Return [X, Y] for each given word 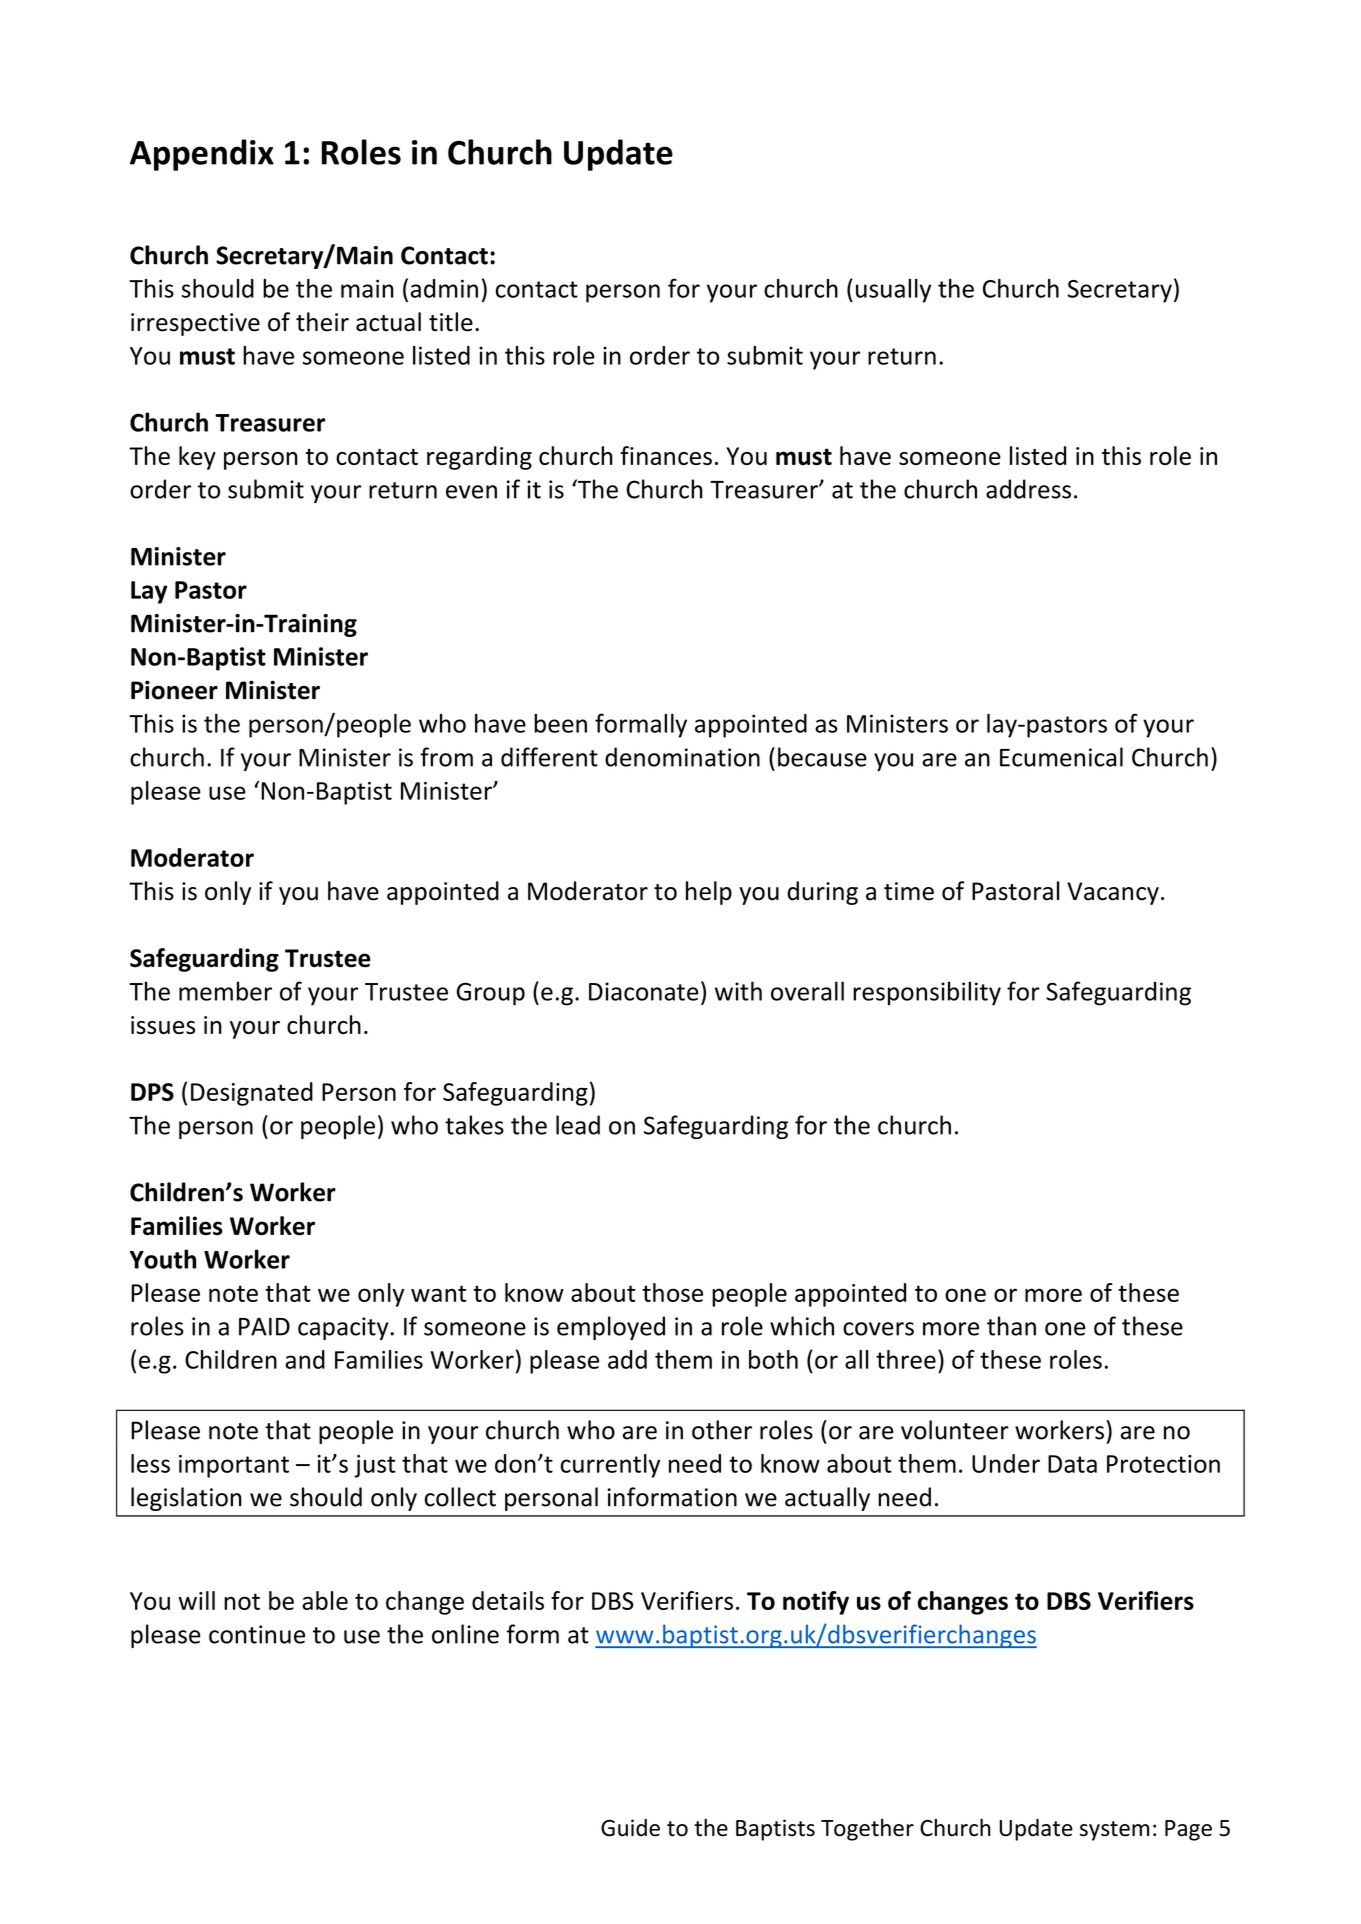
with [738, 991]
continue [257, 1634]
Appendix [202, 155]
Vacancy [1113, 893]
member [225, 991]
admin [444, 288]
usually [893, 291]
